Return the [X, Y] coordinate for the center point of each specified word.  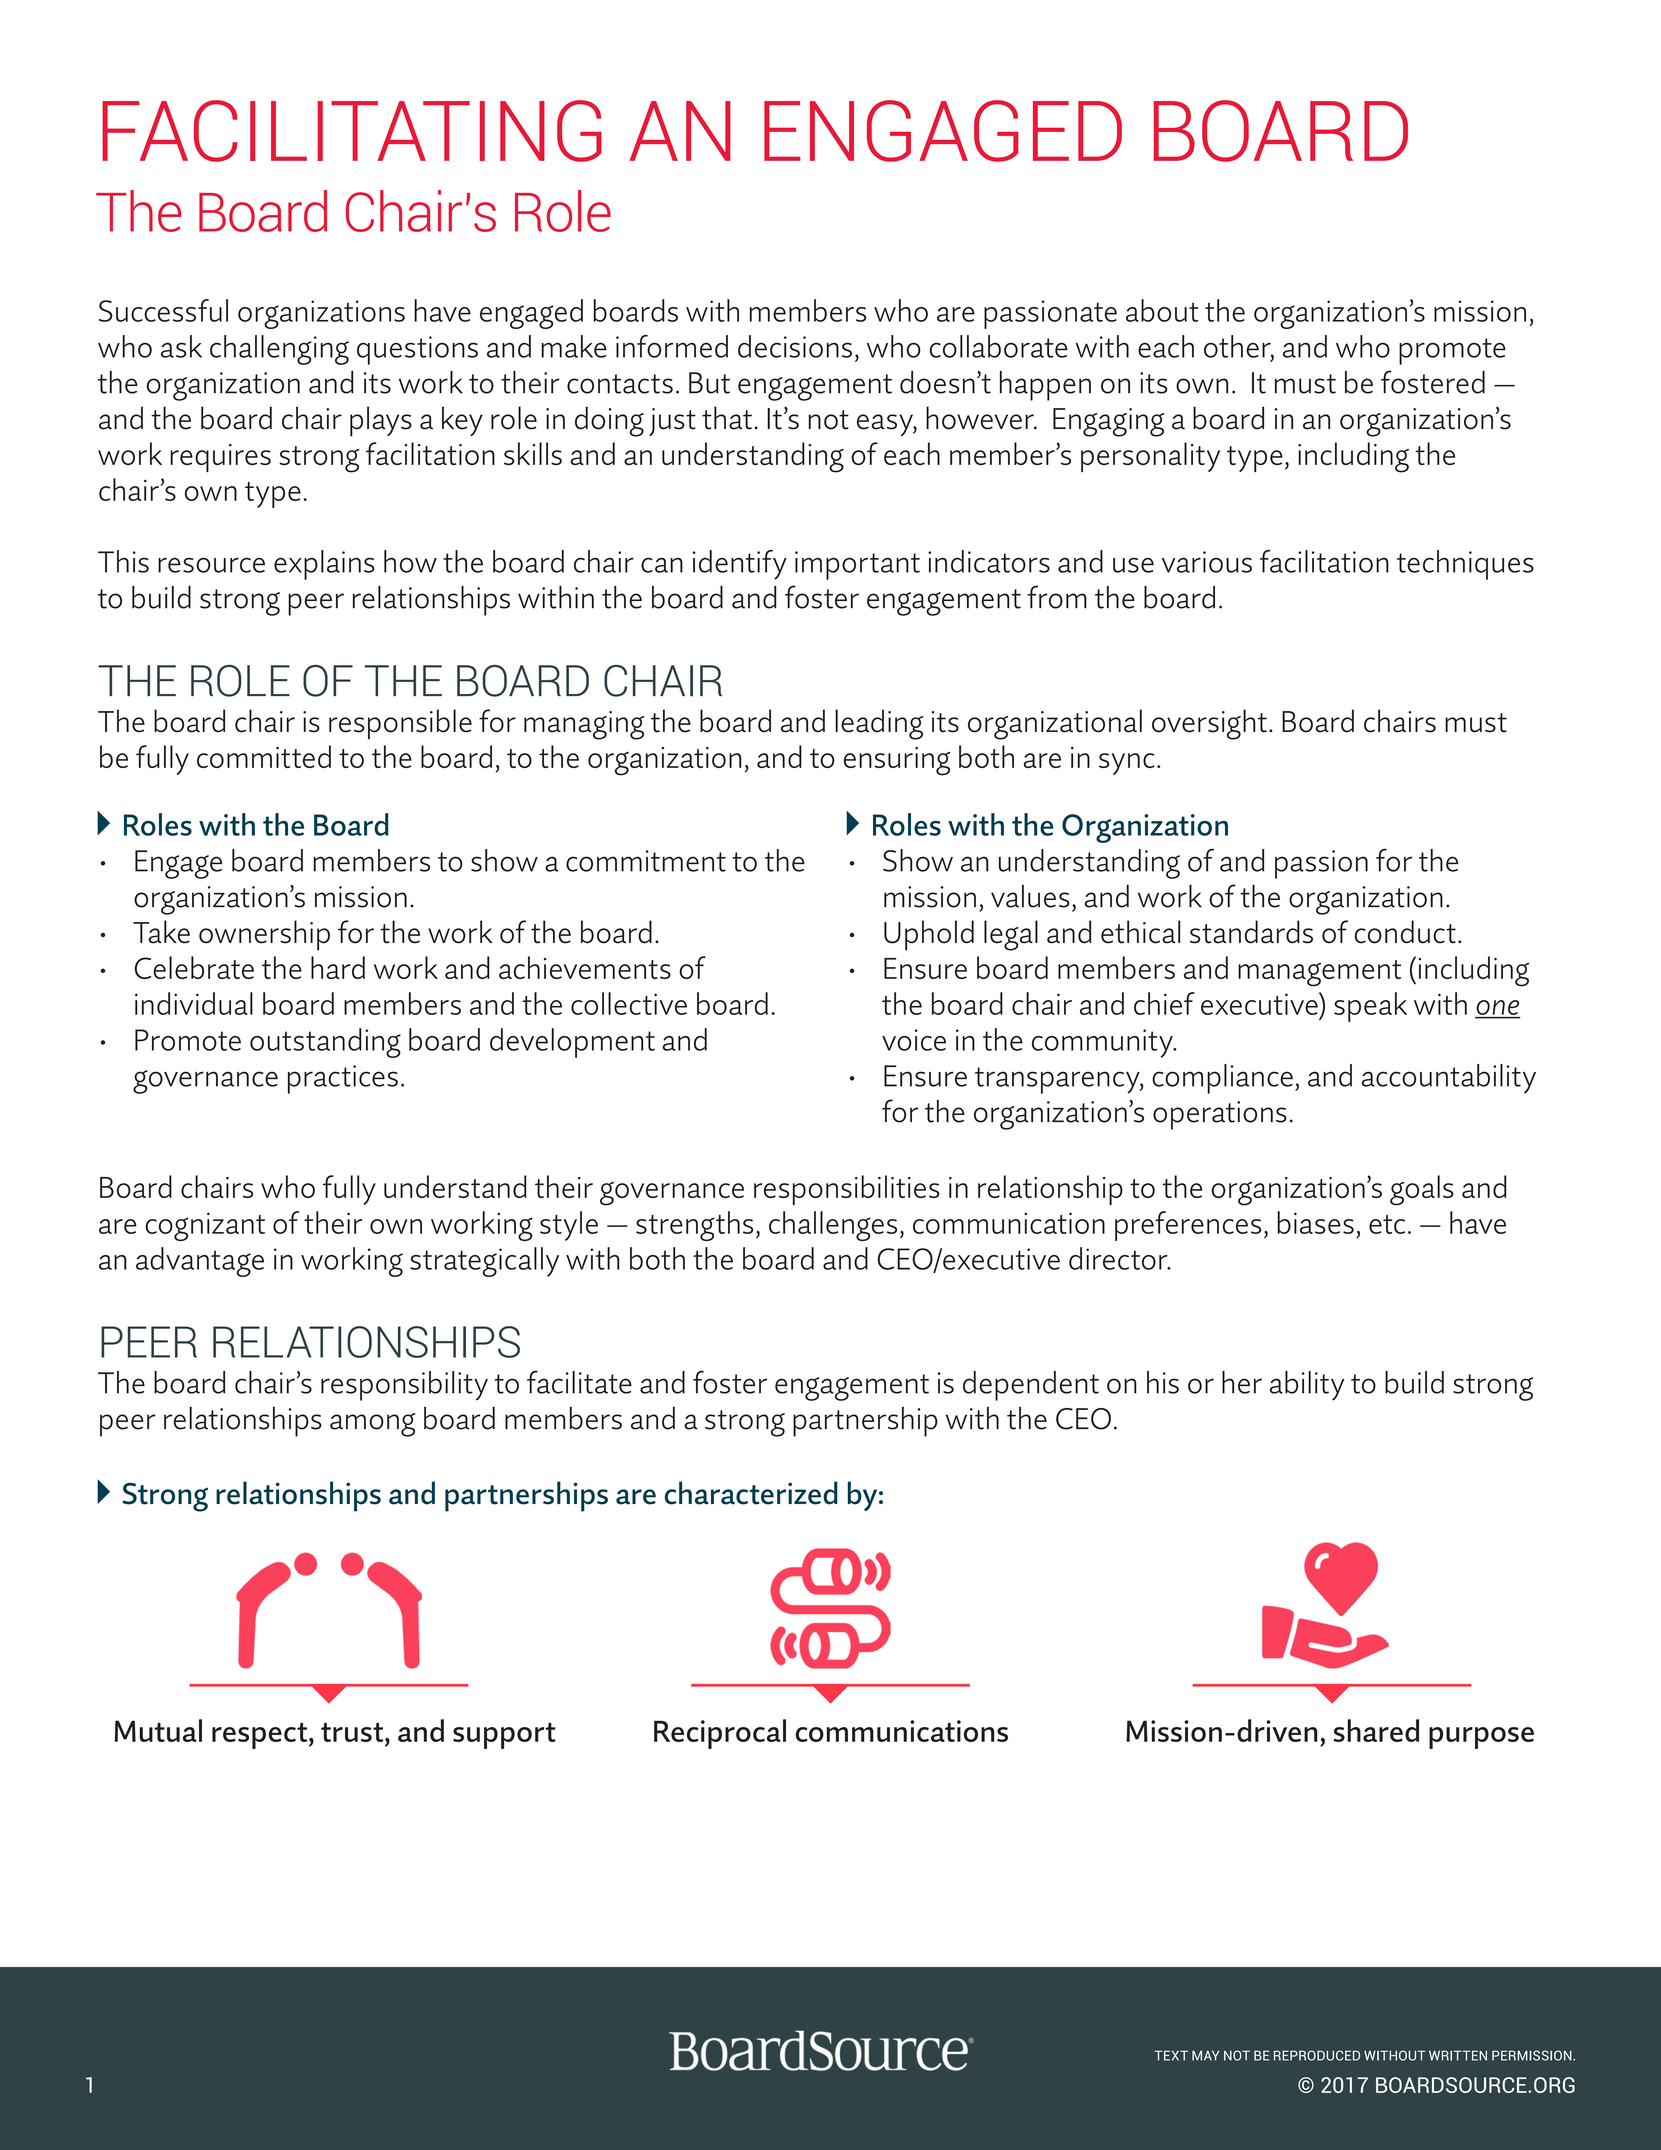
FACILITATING [352, 131]
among [372, 1425]
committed [264, 756]
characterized [751, 1493]
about [1162, 310]
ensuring [897, 761]
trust [353, 1732]
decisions [795, 346]
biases [1315, 1222]
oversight [1209, 724]
